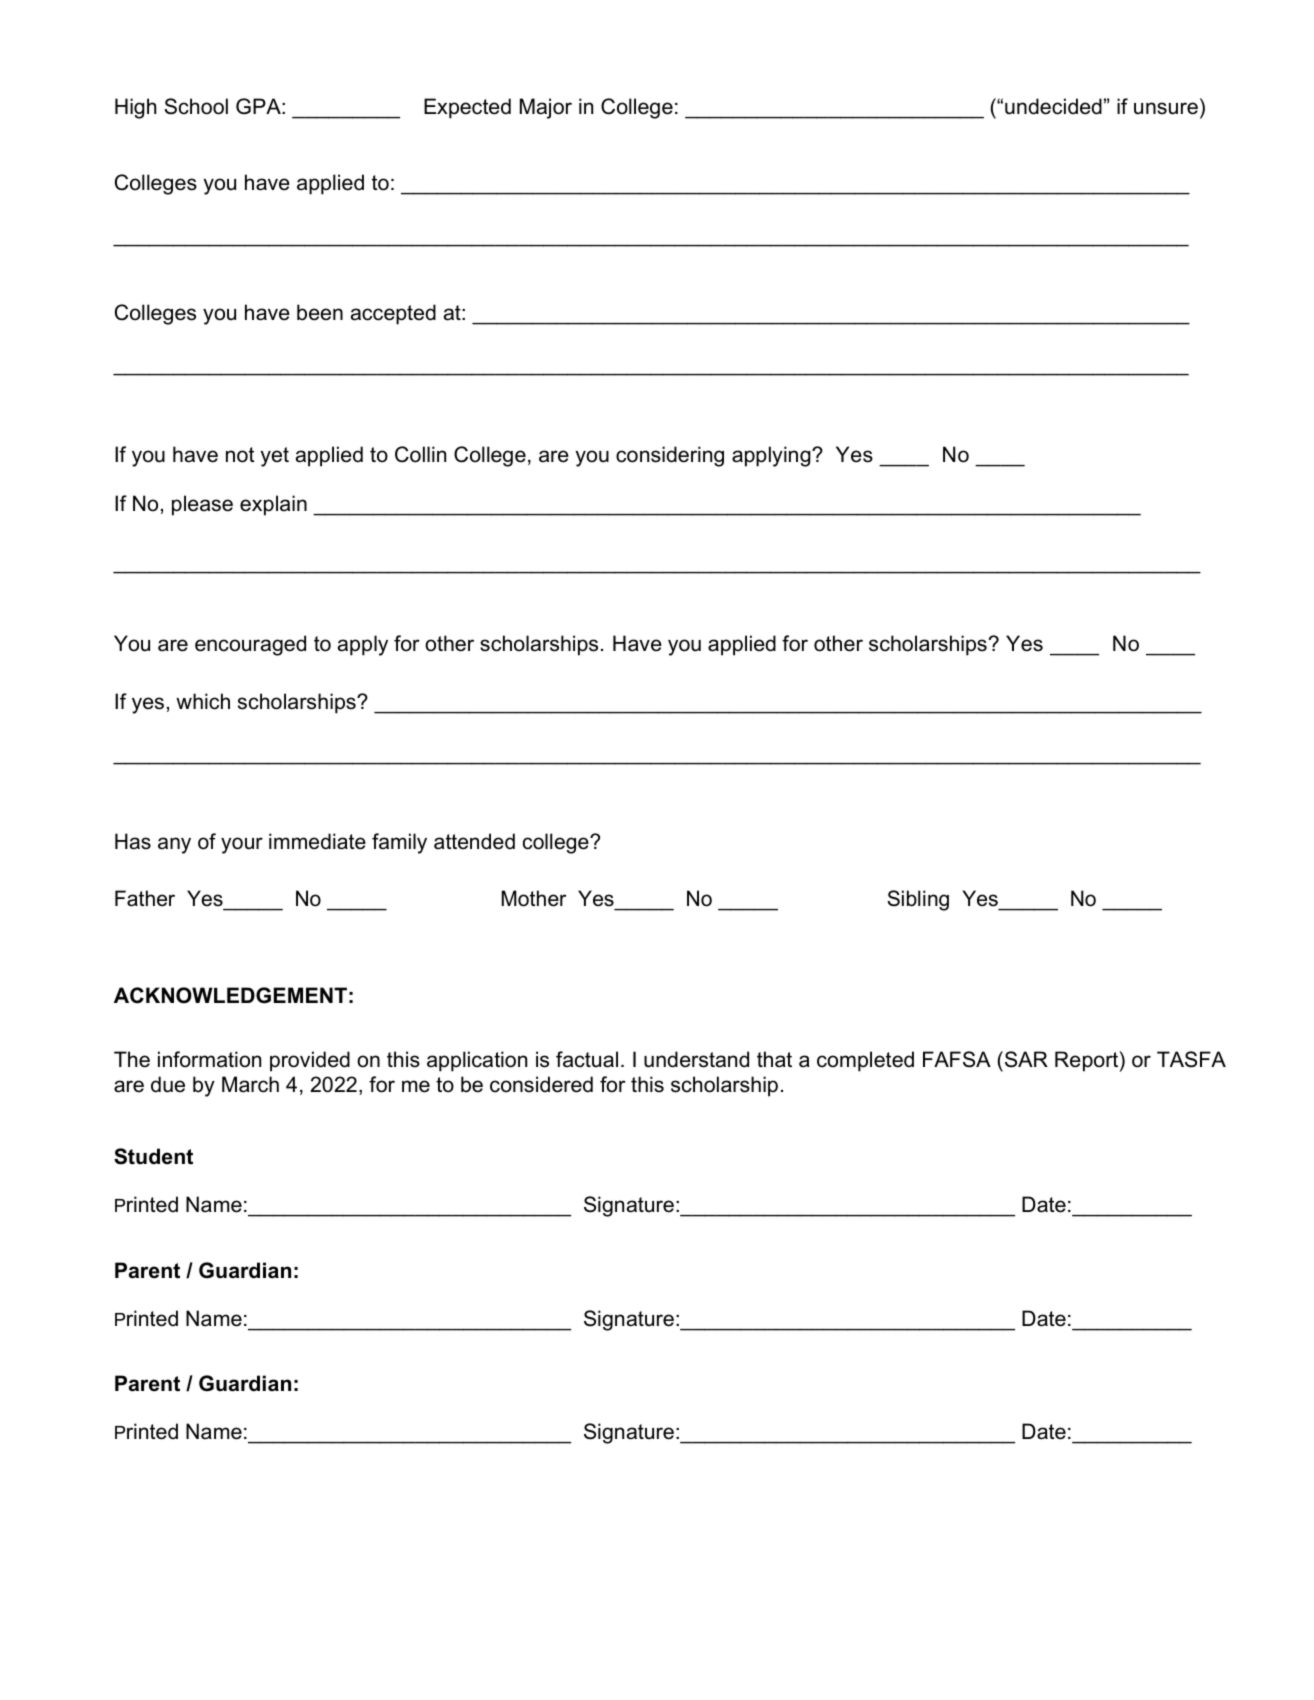 Image resolution: width=1314 pixels, height=1700 pixels. What do you see at coordinates (474, 841) in the image?
I see `attended` at bounding box center [474, 841].
